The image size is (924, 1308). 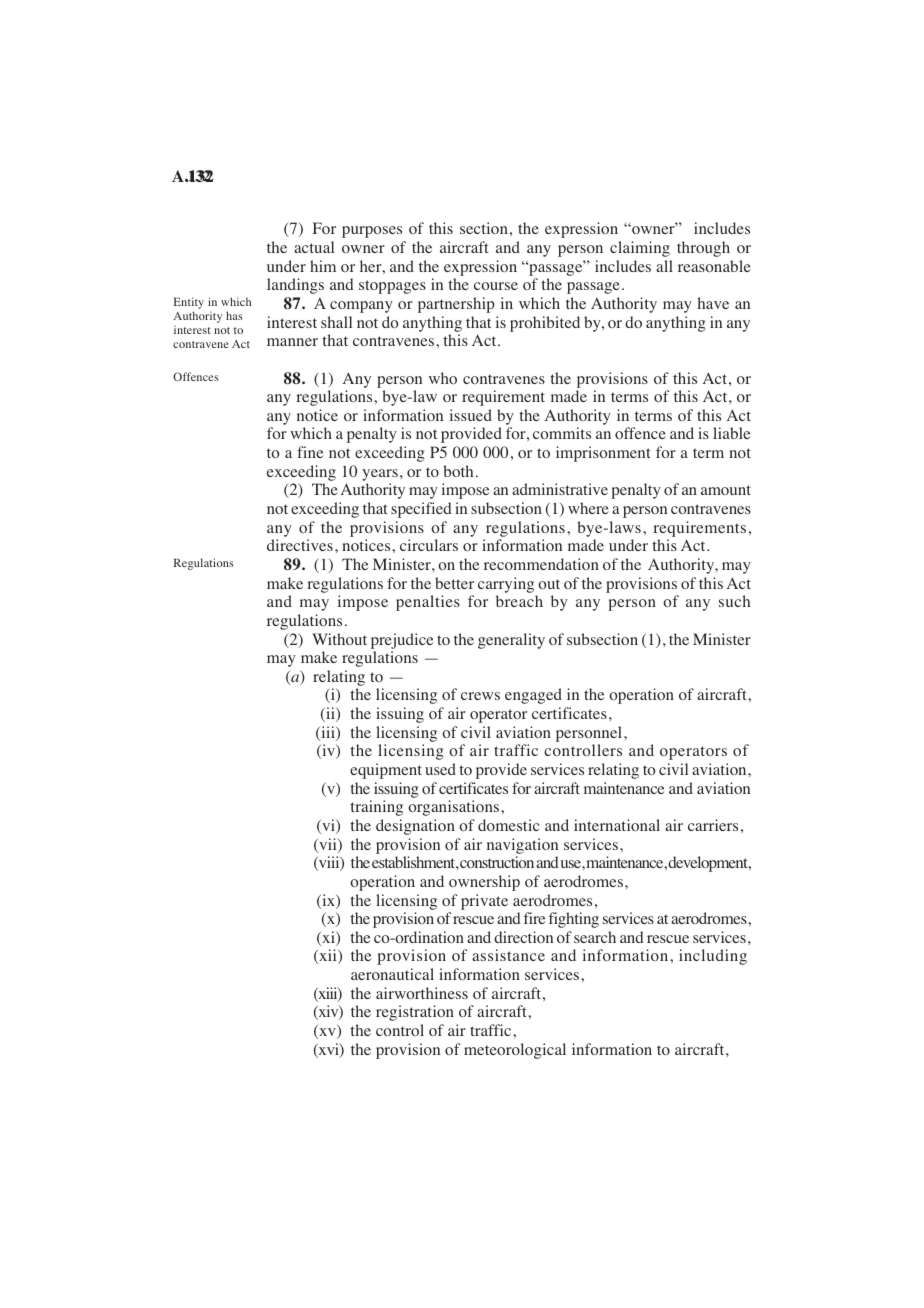 What do you see at coordinates (392, 974) in the screenshot?
I see `aeronautical` at bounding box center [392, 974].
